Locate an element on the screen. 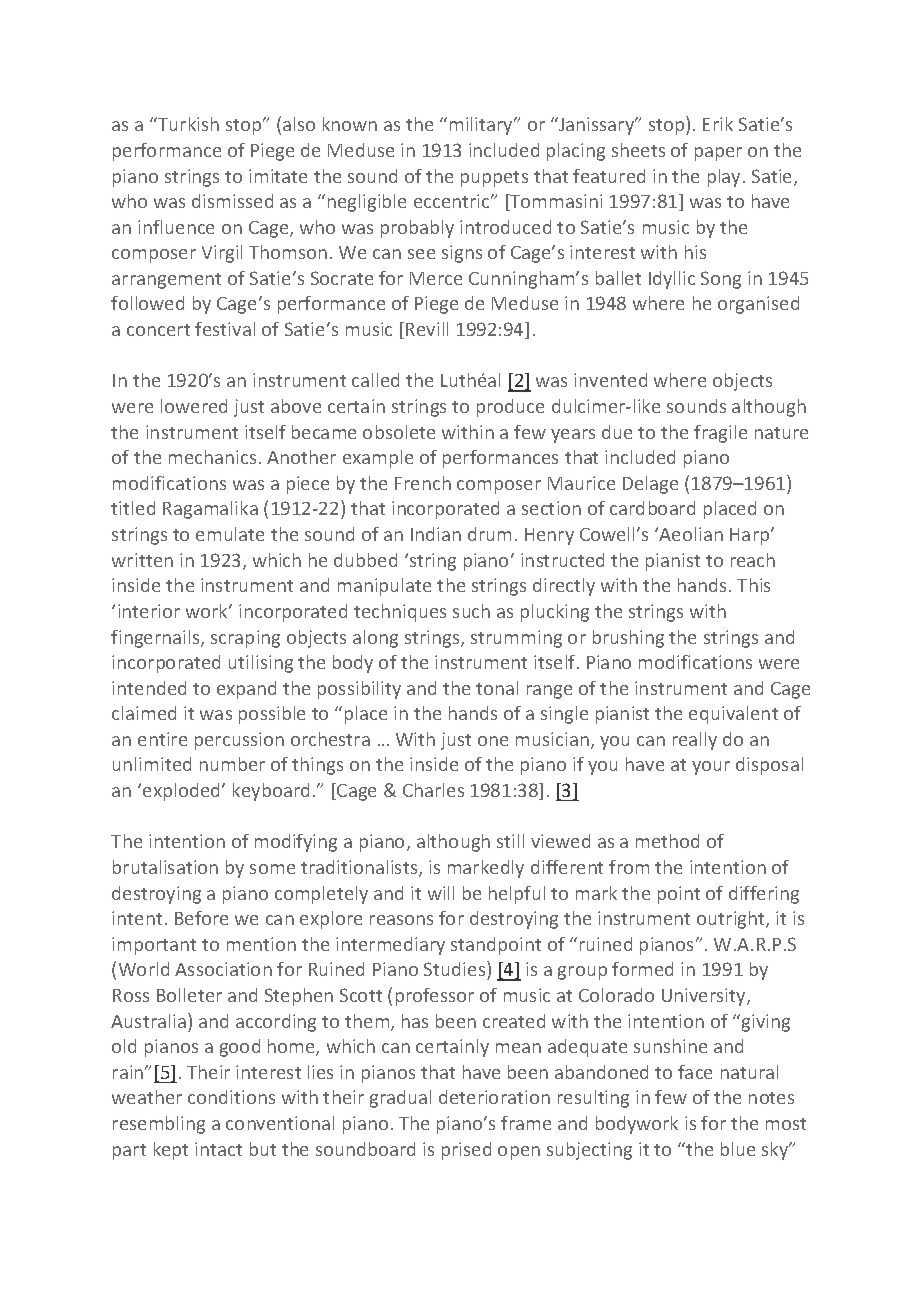  Turkish is located at coordinates (187, 124).
